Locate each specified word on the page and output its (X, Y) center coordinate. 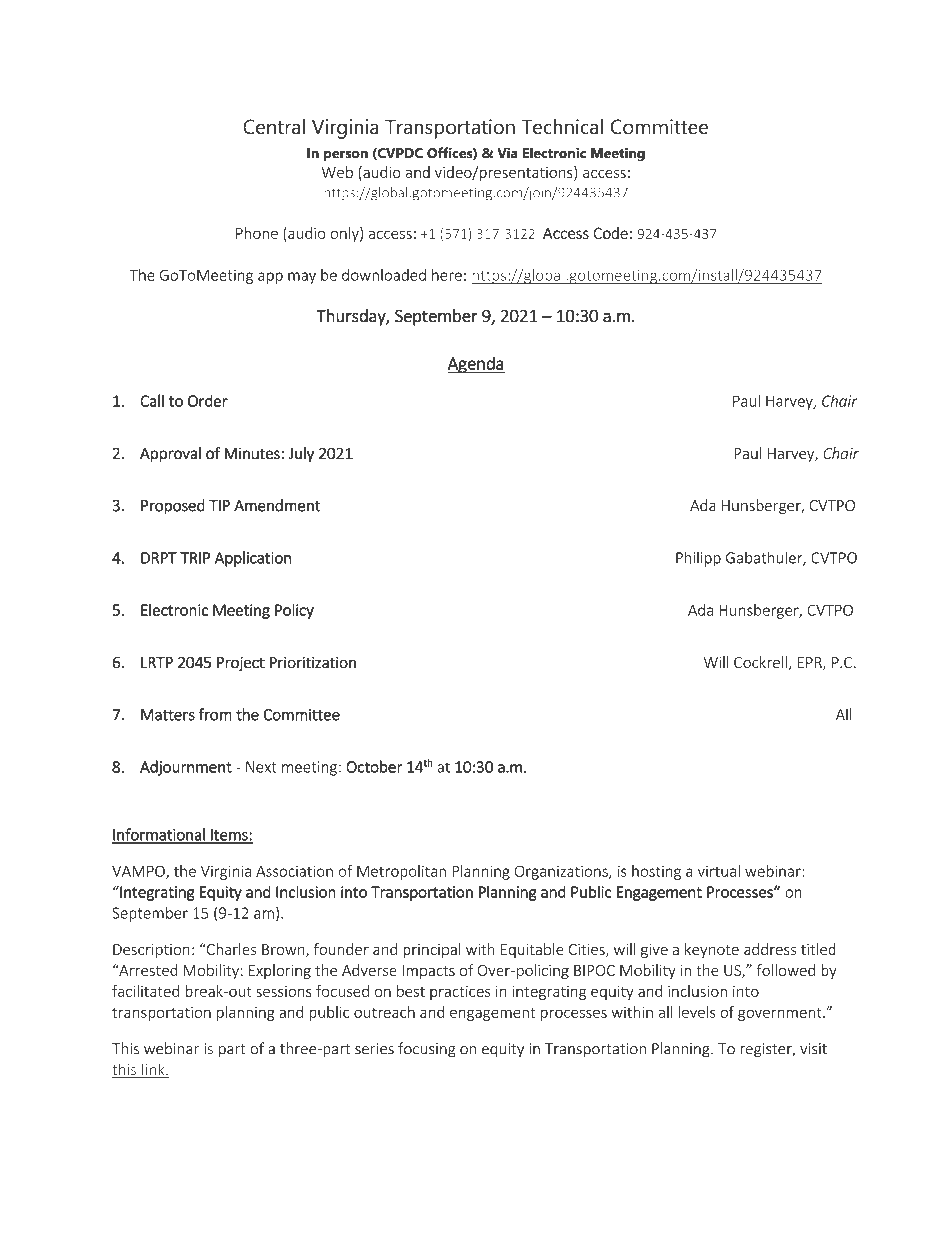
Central (274, 127)
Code (610, 233)
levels (697, 1012)
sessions (284, 991)
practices (460, 993)
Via (507, 153)
